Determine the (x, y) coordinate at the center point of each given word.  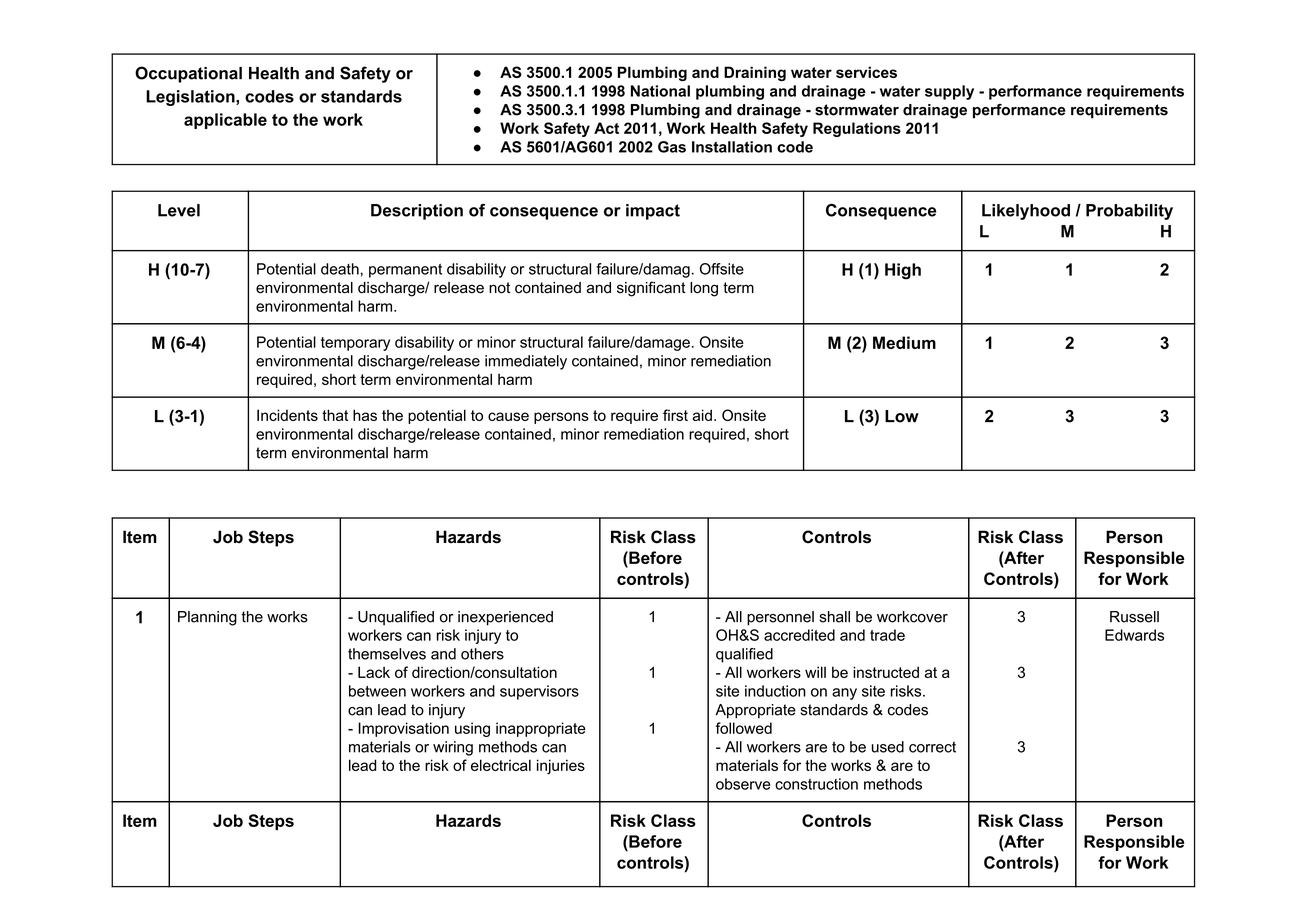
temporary (355, 344)
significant (651, 289)
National (660, 91)
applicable (225, 121)
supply (949, 92)
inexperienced (505, 618)
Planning (207, 618)
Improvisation (403, 729)
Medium (904, 342)
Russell (1134, 617)
